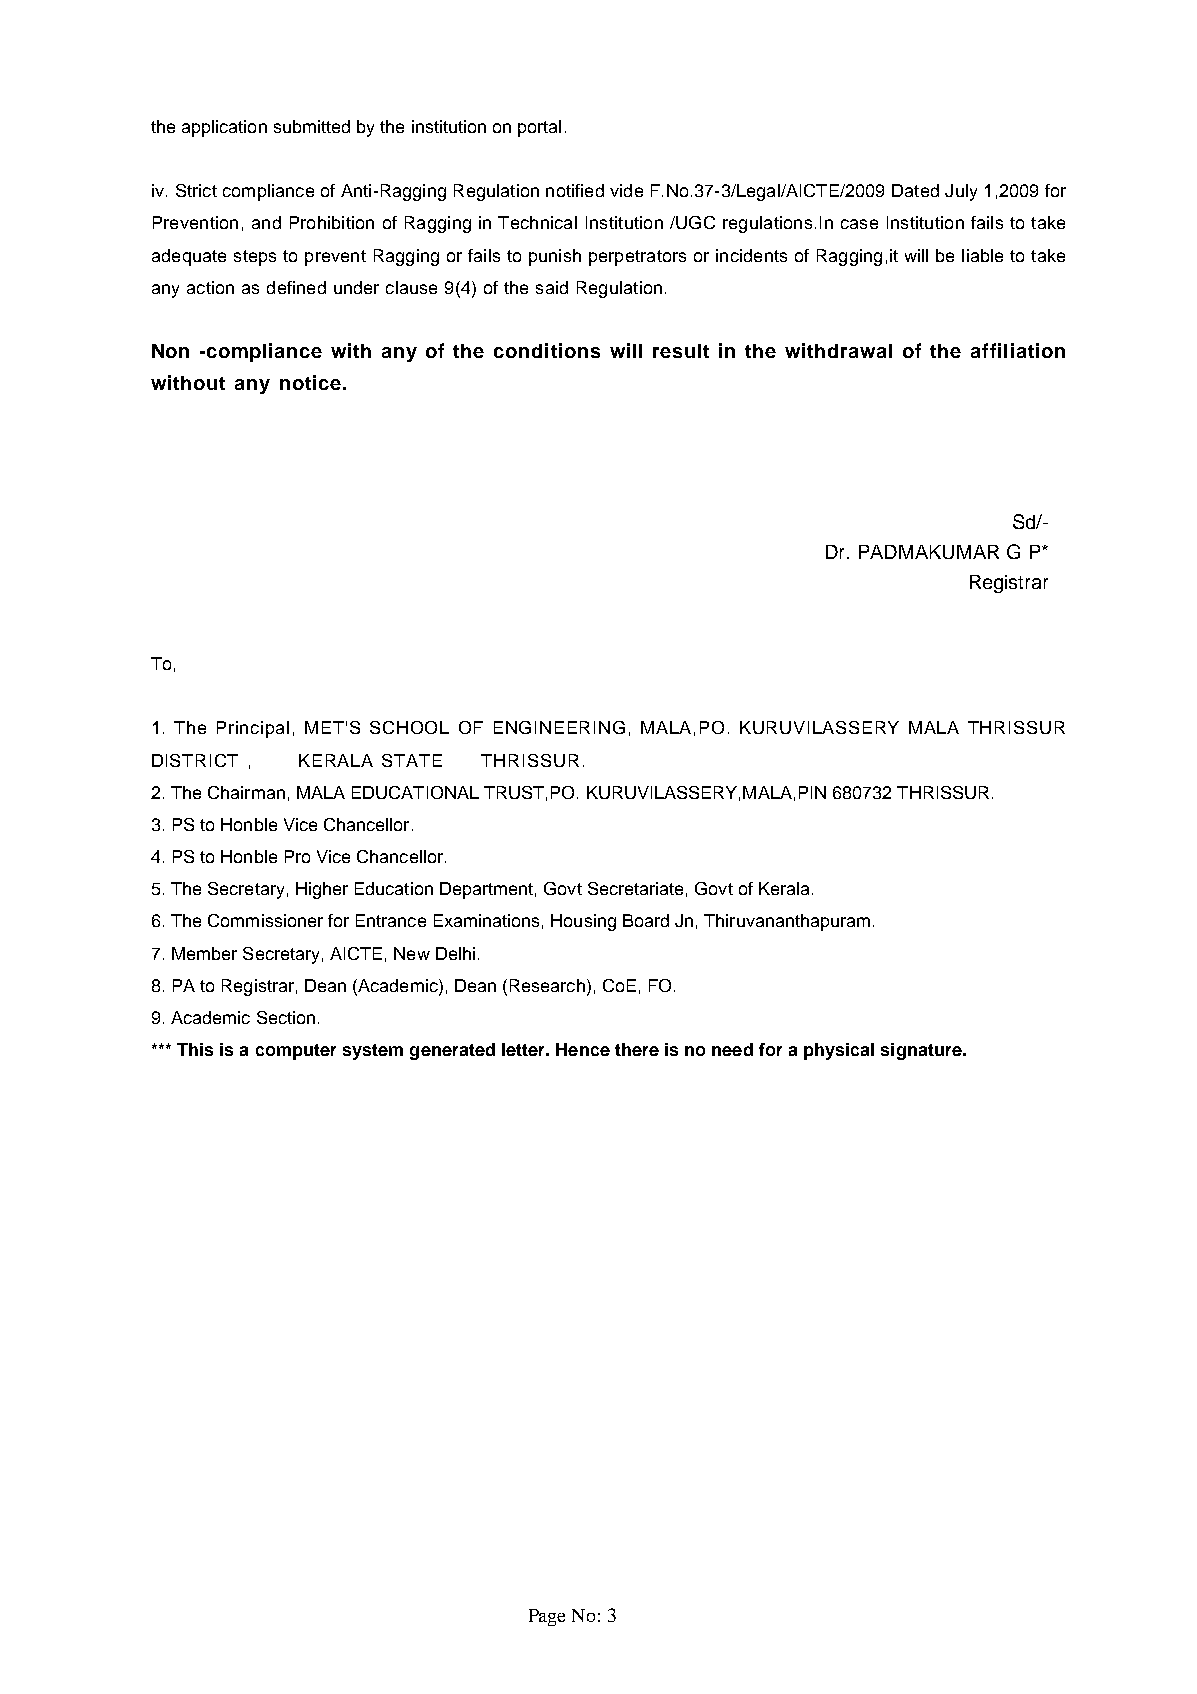 Image resolution: width=1197 pixels, height=1694 pixels. Describe the element at coordinates (915, 190) in the document. I see `Dated` at that location.
